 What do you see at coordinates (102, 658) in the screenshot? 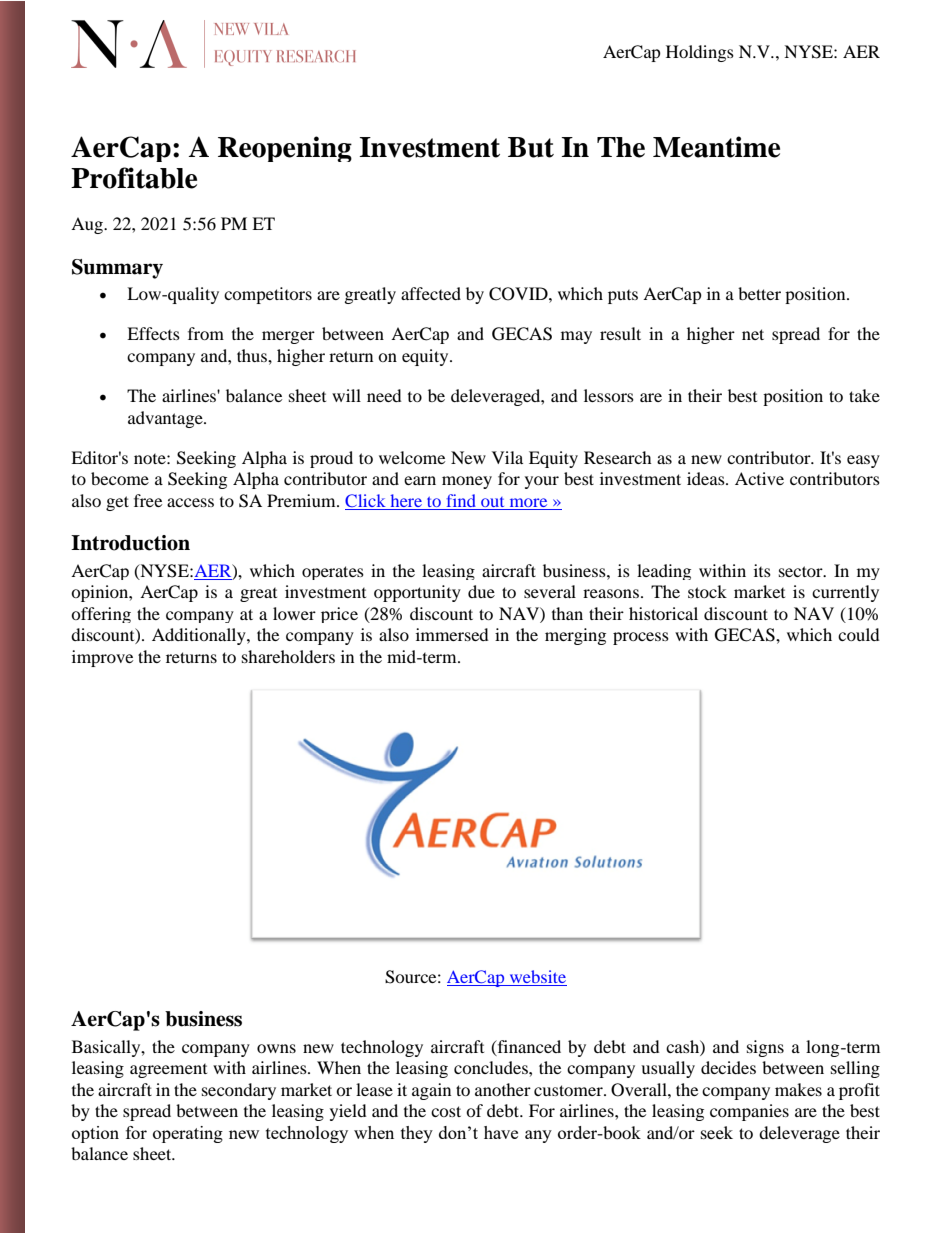
I see `improve` at bounding box center [102, 658].
